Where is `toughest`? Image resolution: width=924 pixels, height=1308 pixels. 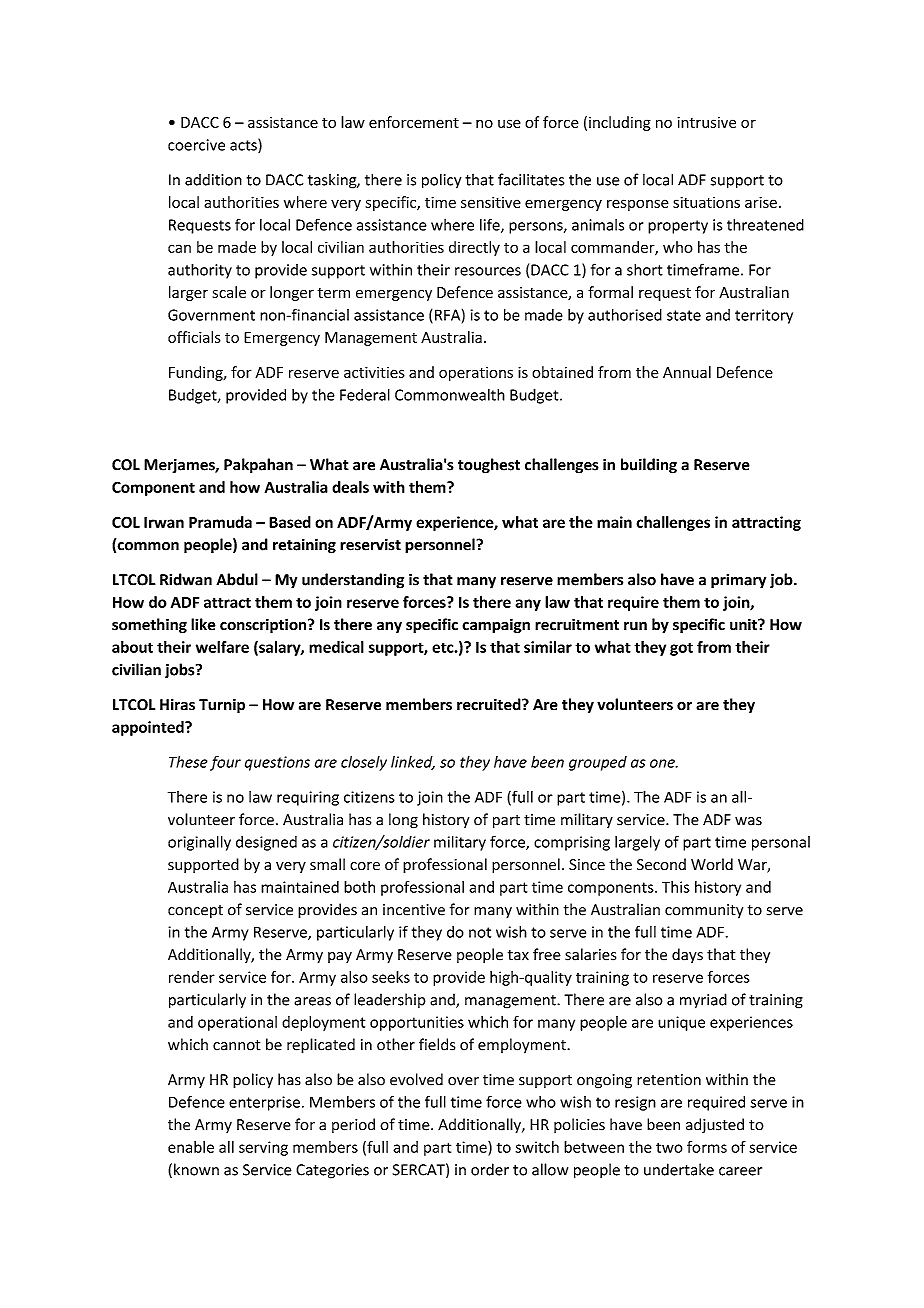 toughest is located at coordinates (489, 466).
